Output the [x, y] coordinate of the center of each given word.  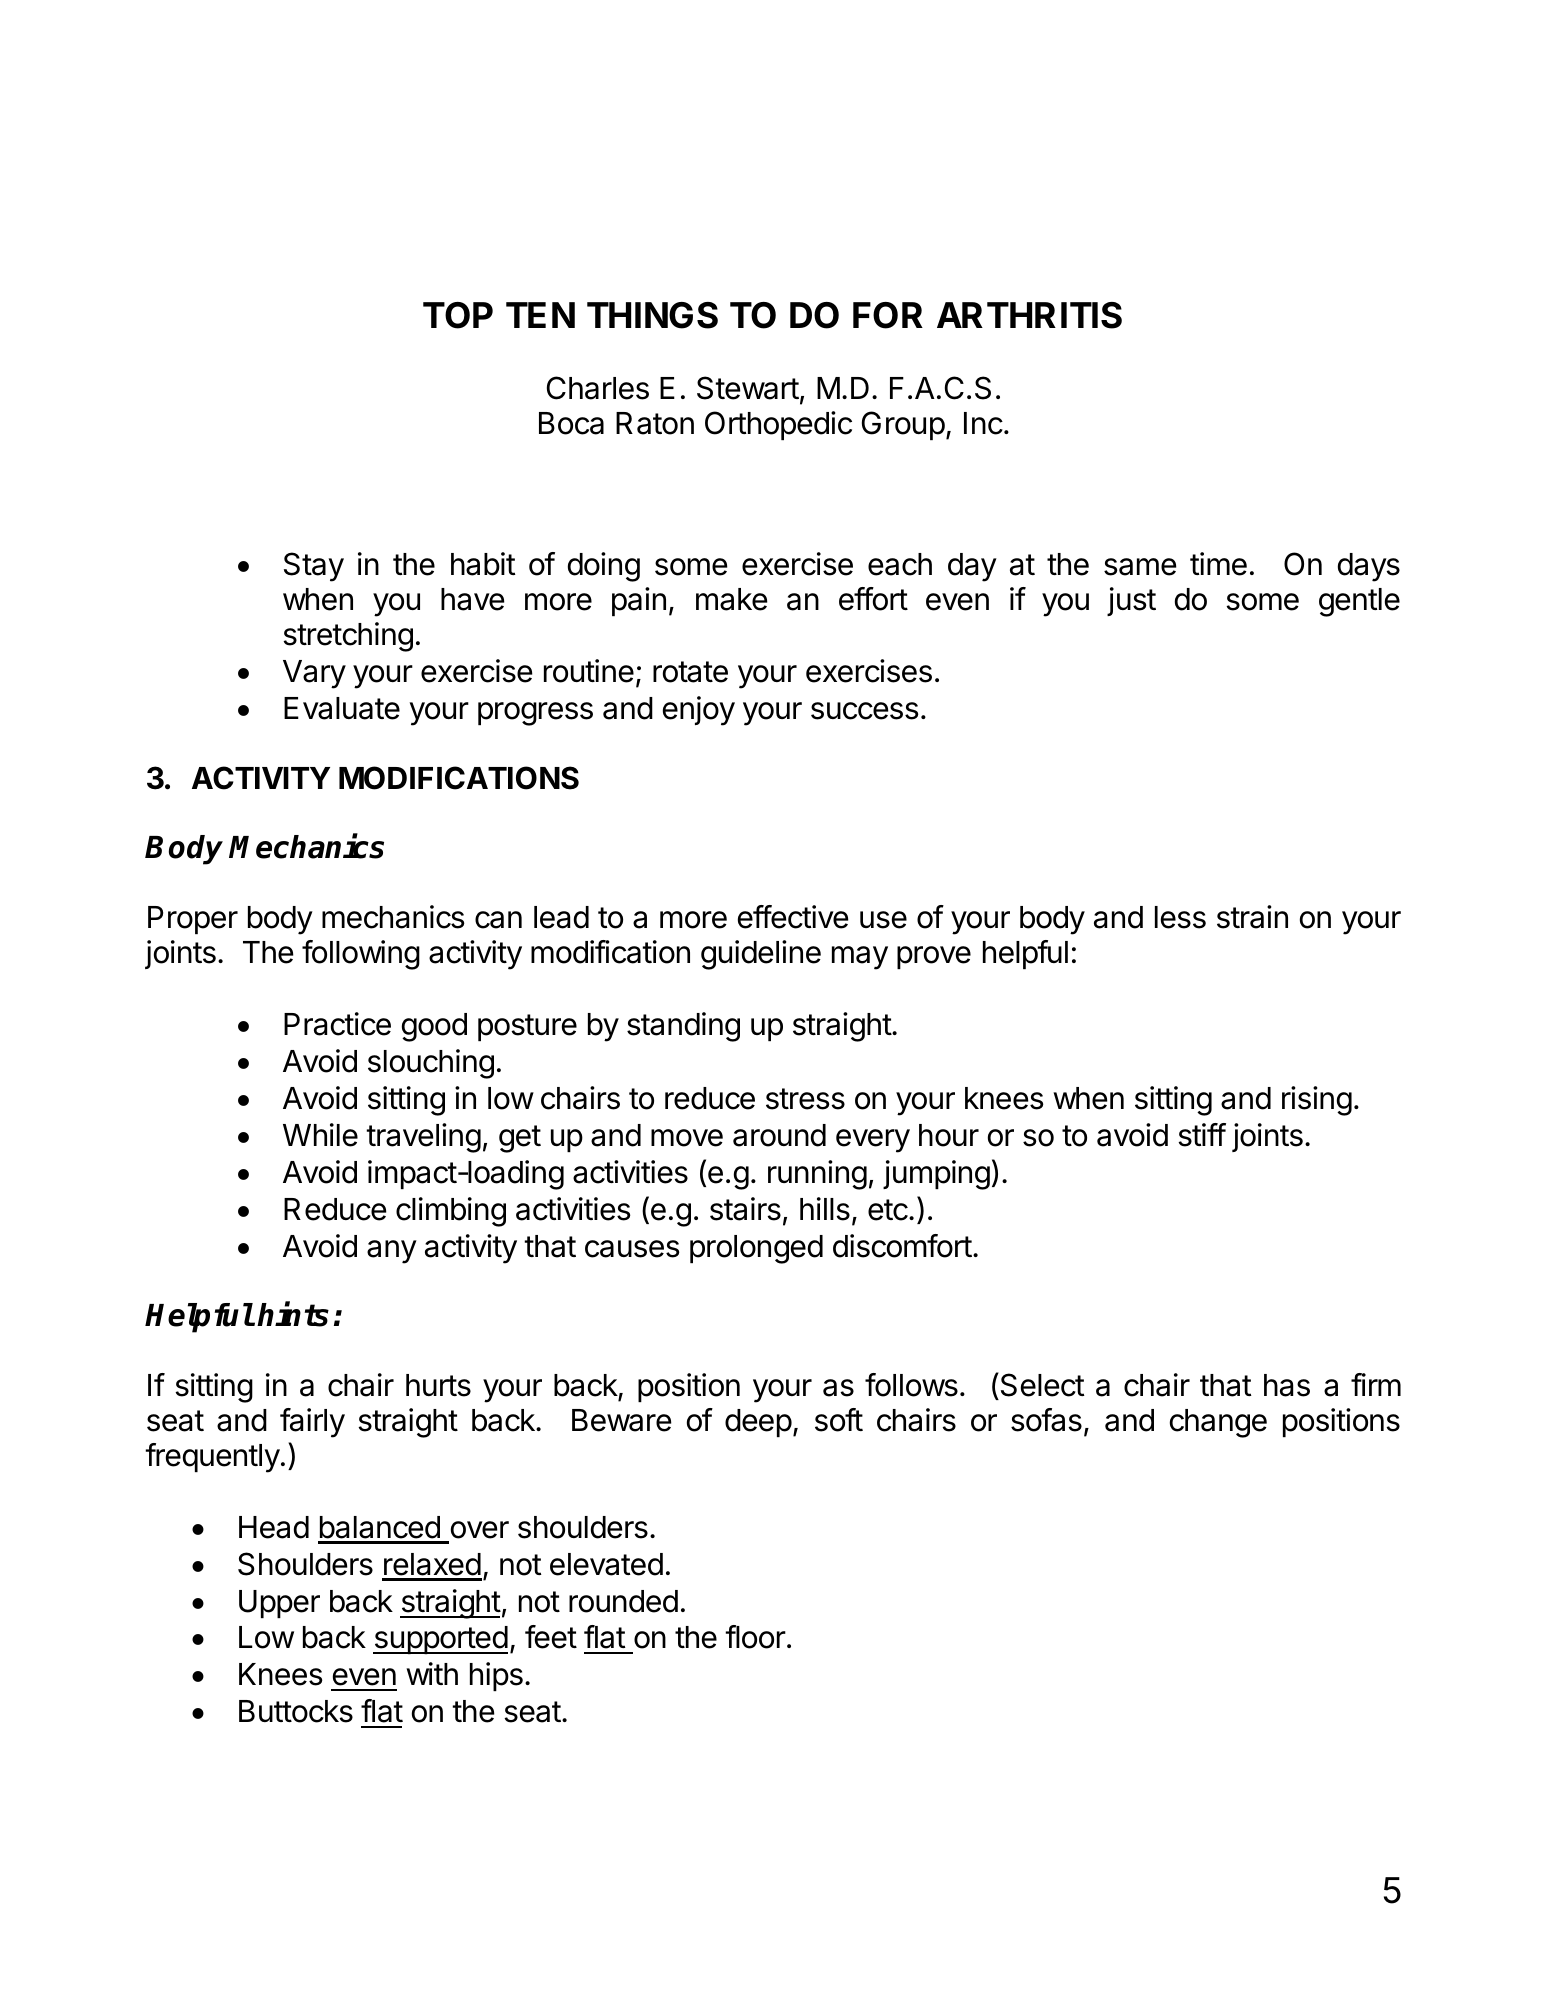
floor [755, 1637]
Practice [337, 1024]
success [864, 711]
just [1131, 601]
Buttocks [296, 1711]
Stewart [748, 388]
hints [293, 1314]
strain [1252, 917]
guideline [761, 955]
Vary [314, 674]
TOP [458, 315]
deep [758, 1423]
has [1287, 1385]
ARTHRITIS [1029, 315]
